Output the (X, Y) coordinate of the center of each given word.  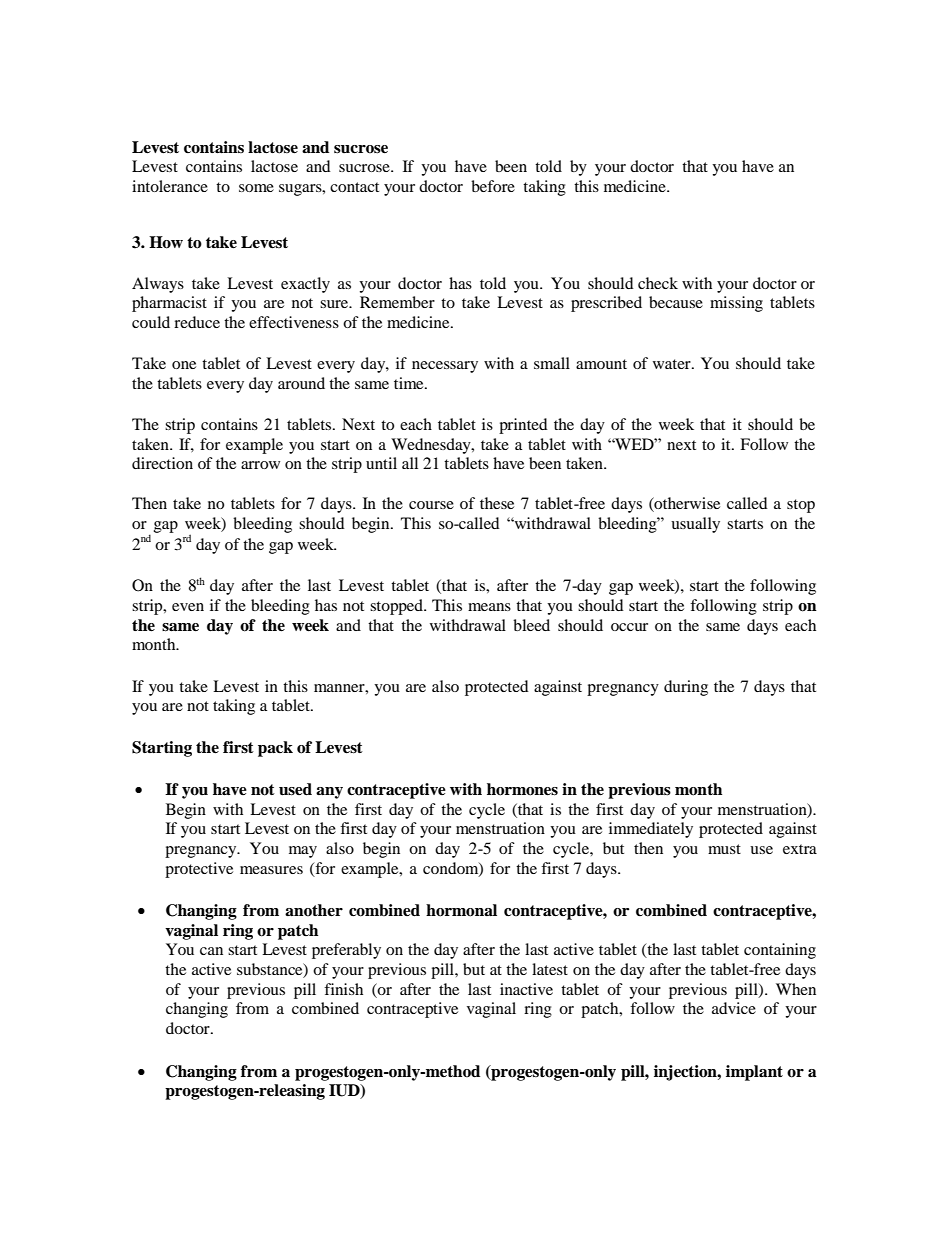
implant (754, 1073)
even (188, 607)
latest (550, 969)
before (493, 186)
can (211, 951)
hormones (522, 789)
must (724, 849)
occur (629, 627)
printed (523, 426)
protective (199, 870)
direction (162, 463)
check (658, 283)
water (673, 364)
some (256, 188)
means (489, 607)
